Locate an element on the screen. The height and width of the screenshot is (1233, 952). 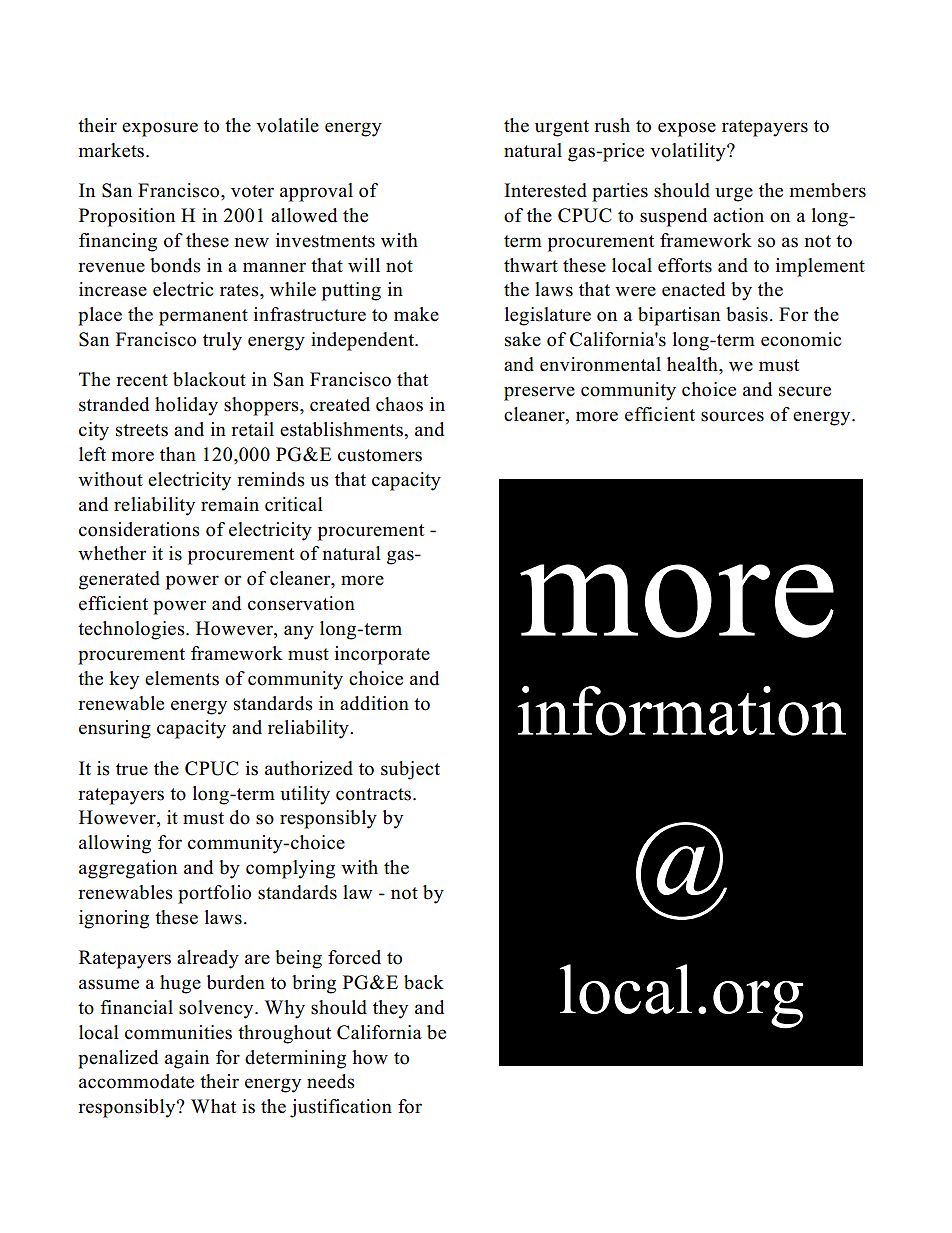
contracts is located at coordinates (375, 794).
